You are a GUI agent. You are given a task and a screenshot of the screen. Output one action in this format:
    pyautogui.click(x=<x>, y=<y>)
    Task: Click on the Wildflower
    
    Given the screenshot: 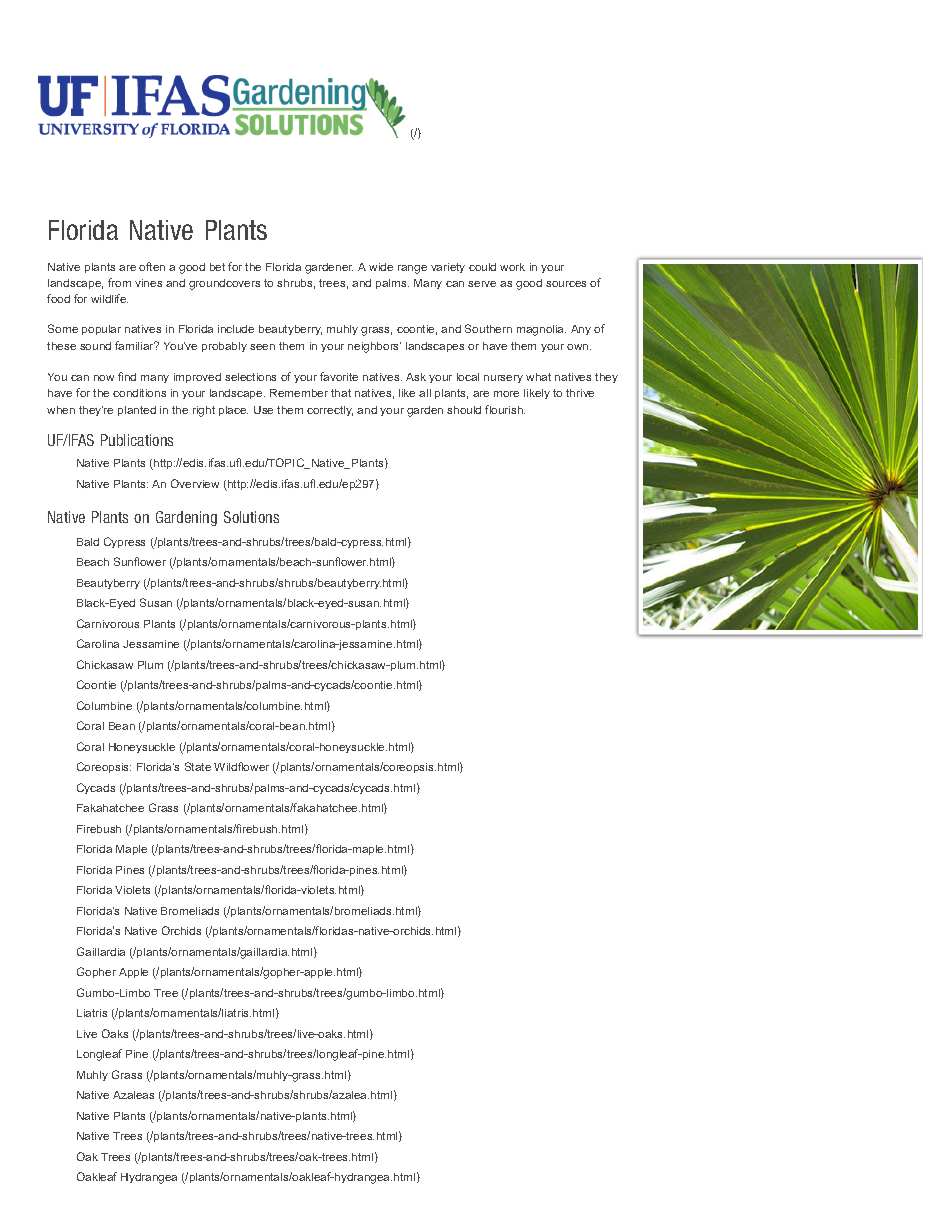 What is the action you would take?
    pyautogui.click(x=241, y=766)
